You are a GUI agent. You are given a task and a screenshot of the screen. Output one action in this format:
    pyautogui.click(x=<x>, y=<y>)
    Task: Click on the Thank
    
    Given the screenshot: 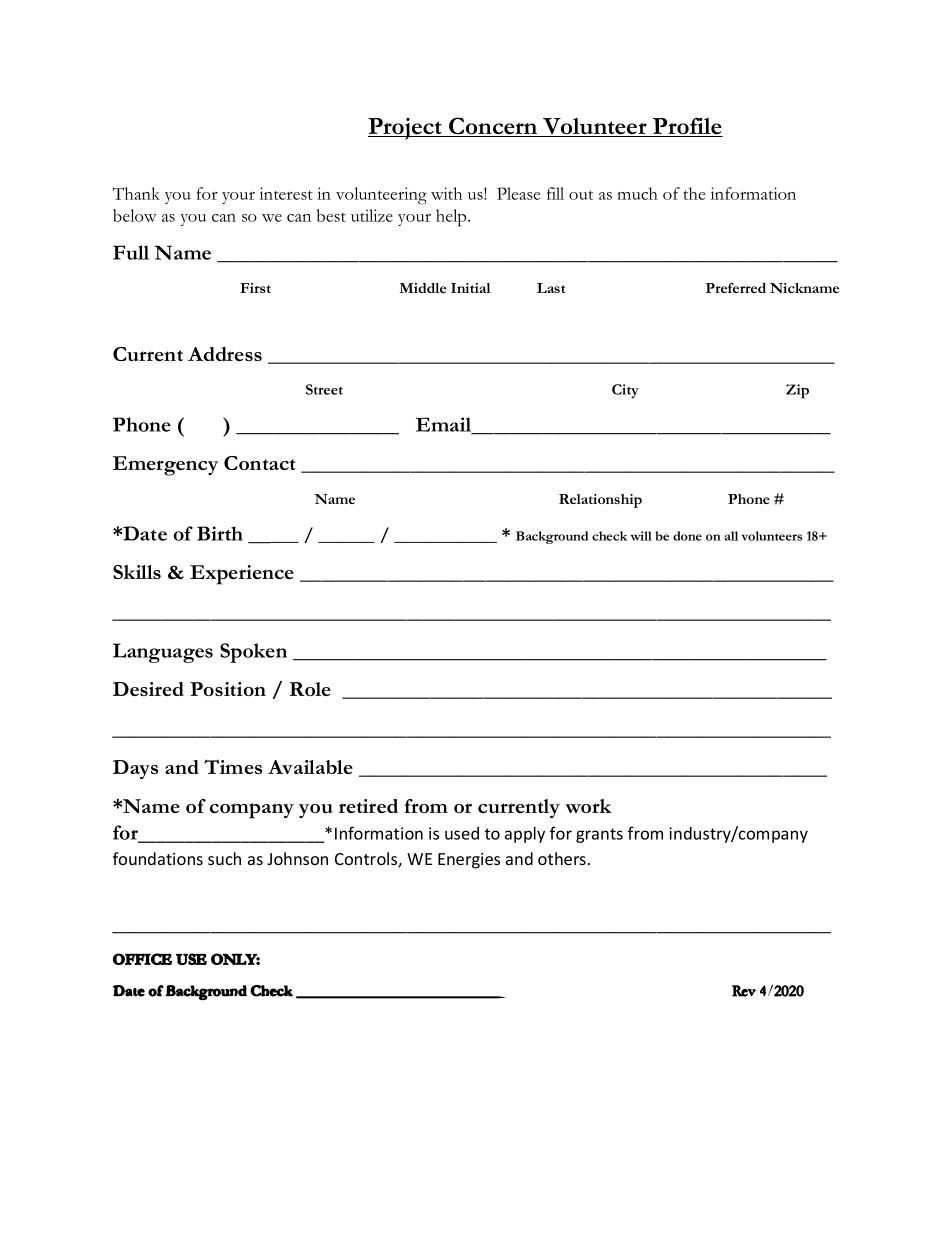 What is the action you would take?
    pyautogui.click(x=136, y=193)
